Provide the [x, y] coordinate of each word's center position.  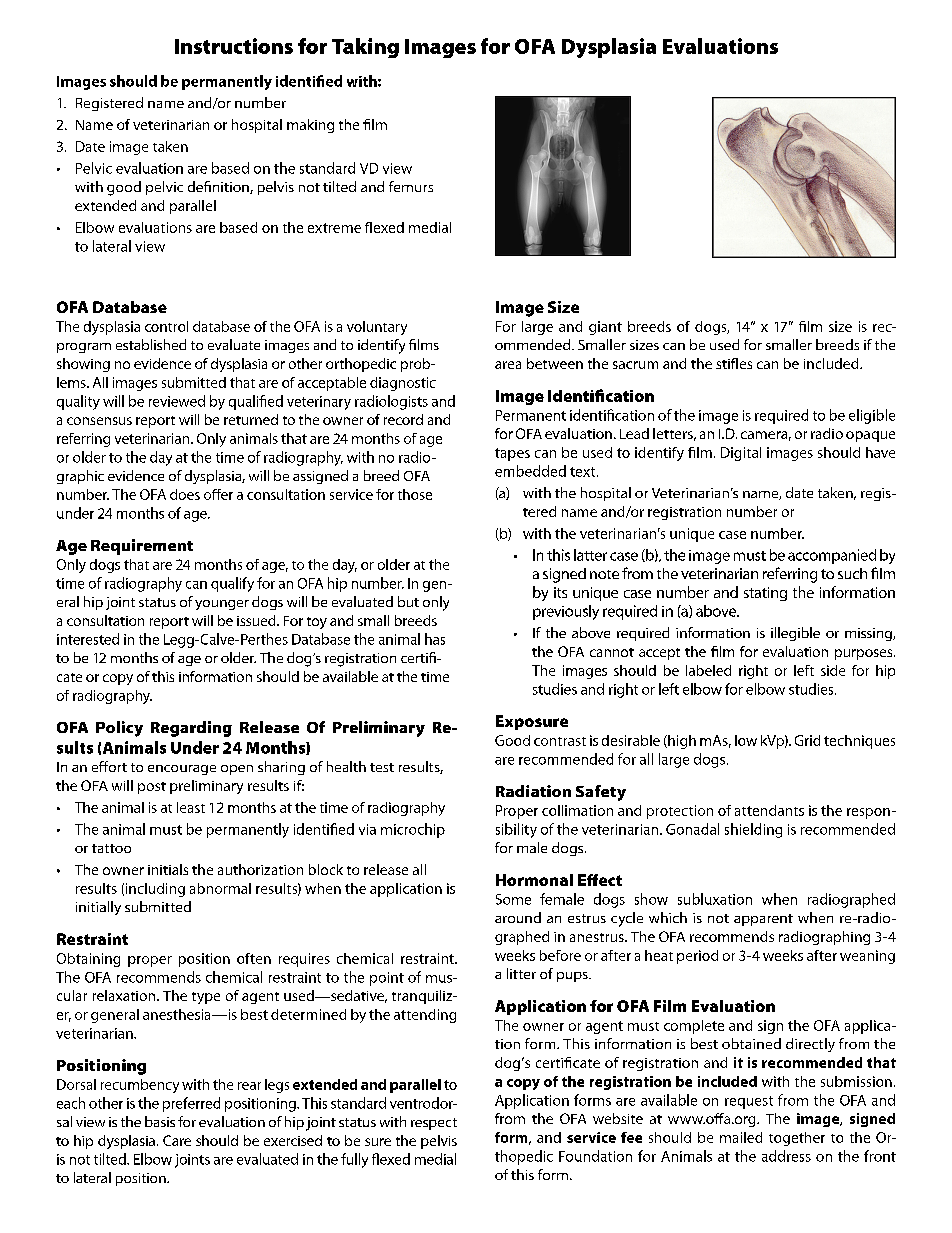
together [797, 1139]
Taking [365, 48]
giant [605, 328]
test [382, 767]
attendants [769, 810]
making [310, 126]
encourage [182, 770]
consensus [99, 421]
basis [160, 1121]
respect [434, 1124]
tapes [512, 454]
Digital [741, 454]
